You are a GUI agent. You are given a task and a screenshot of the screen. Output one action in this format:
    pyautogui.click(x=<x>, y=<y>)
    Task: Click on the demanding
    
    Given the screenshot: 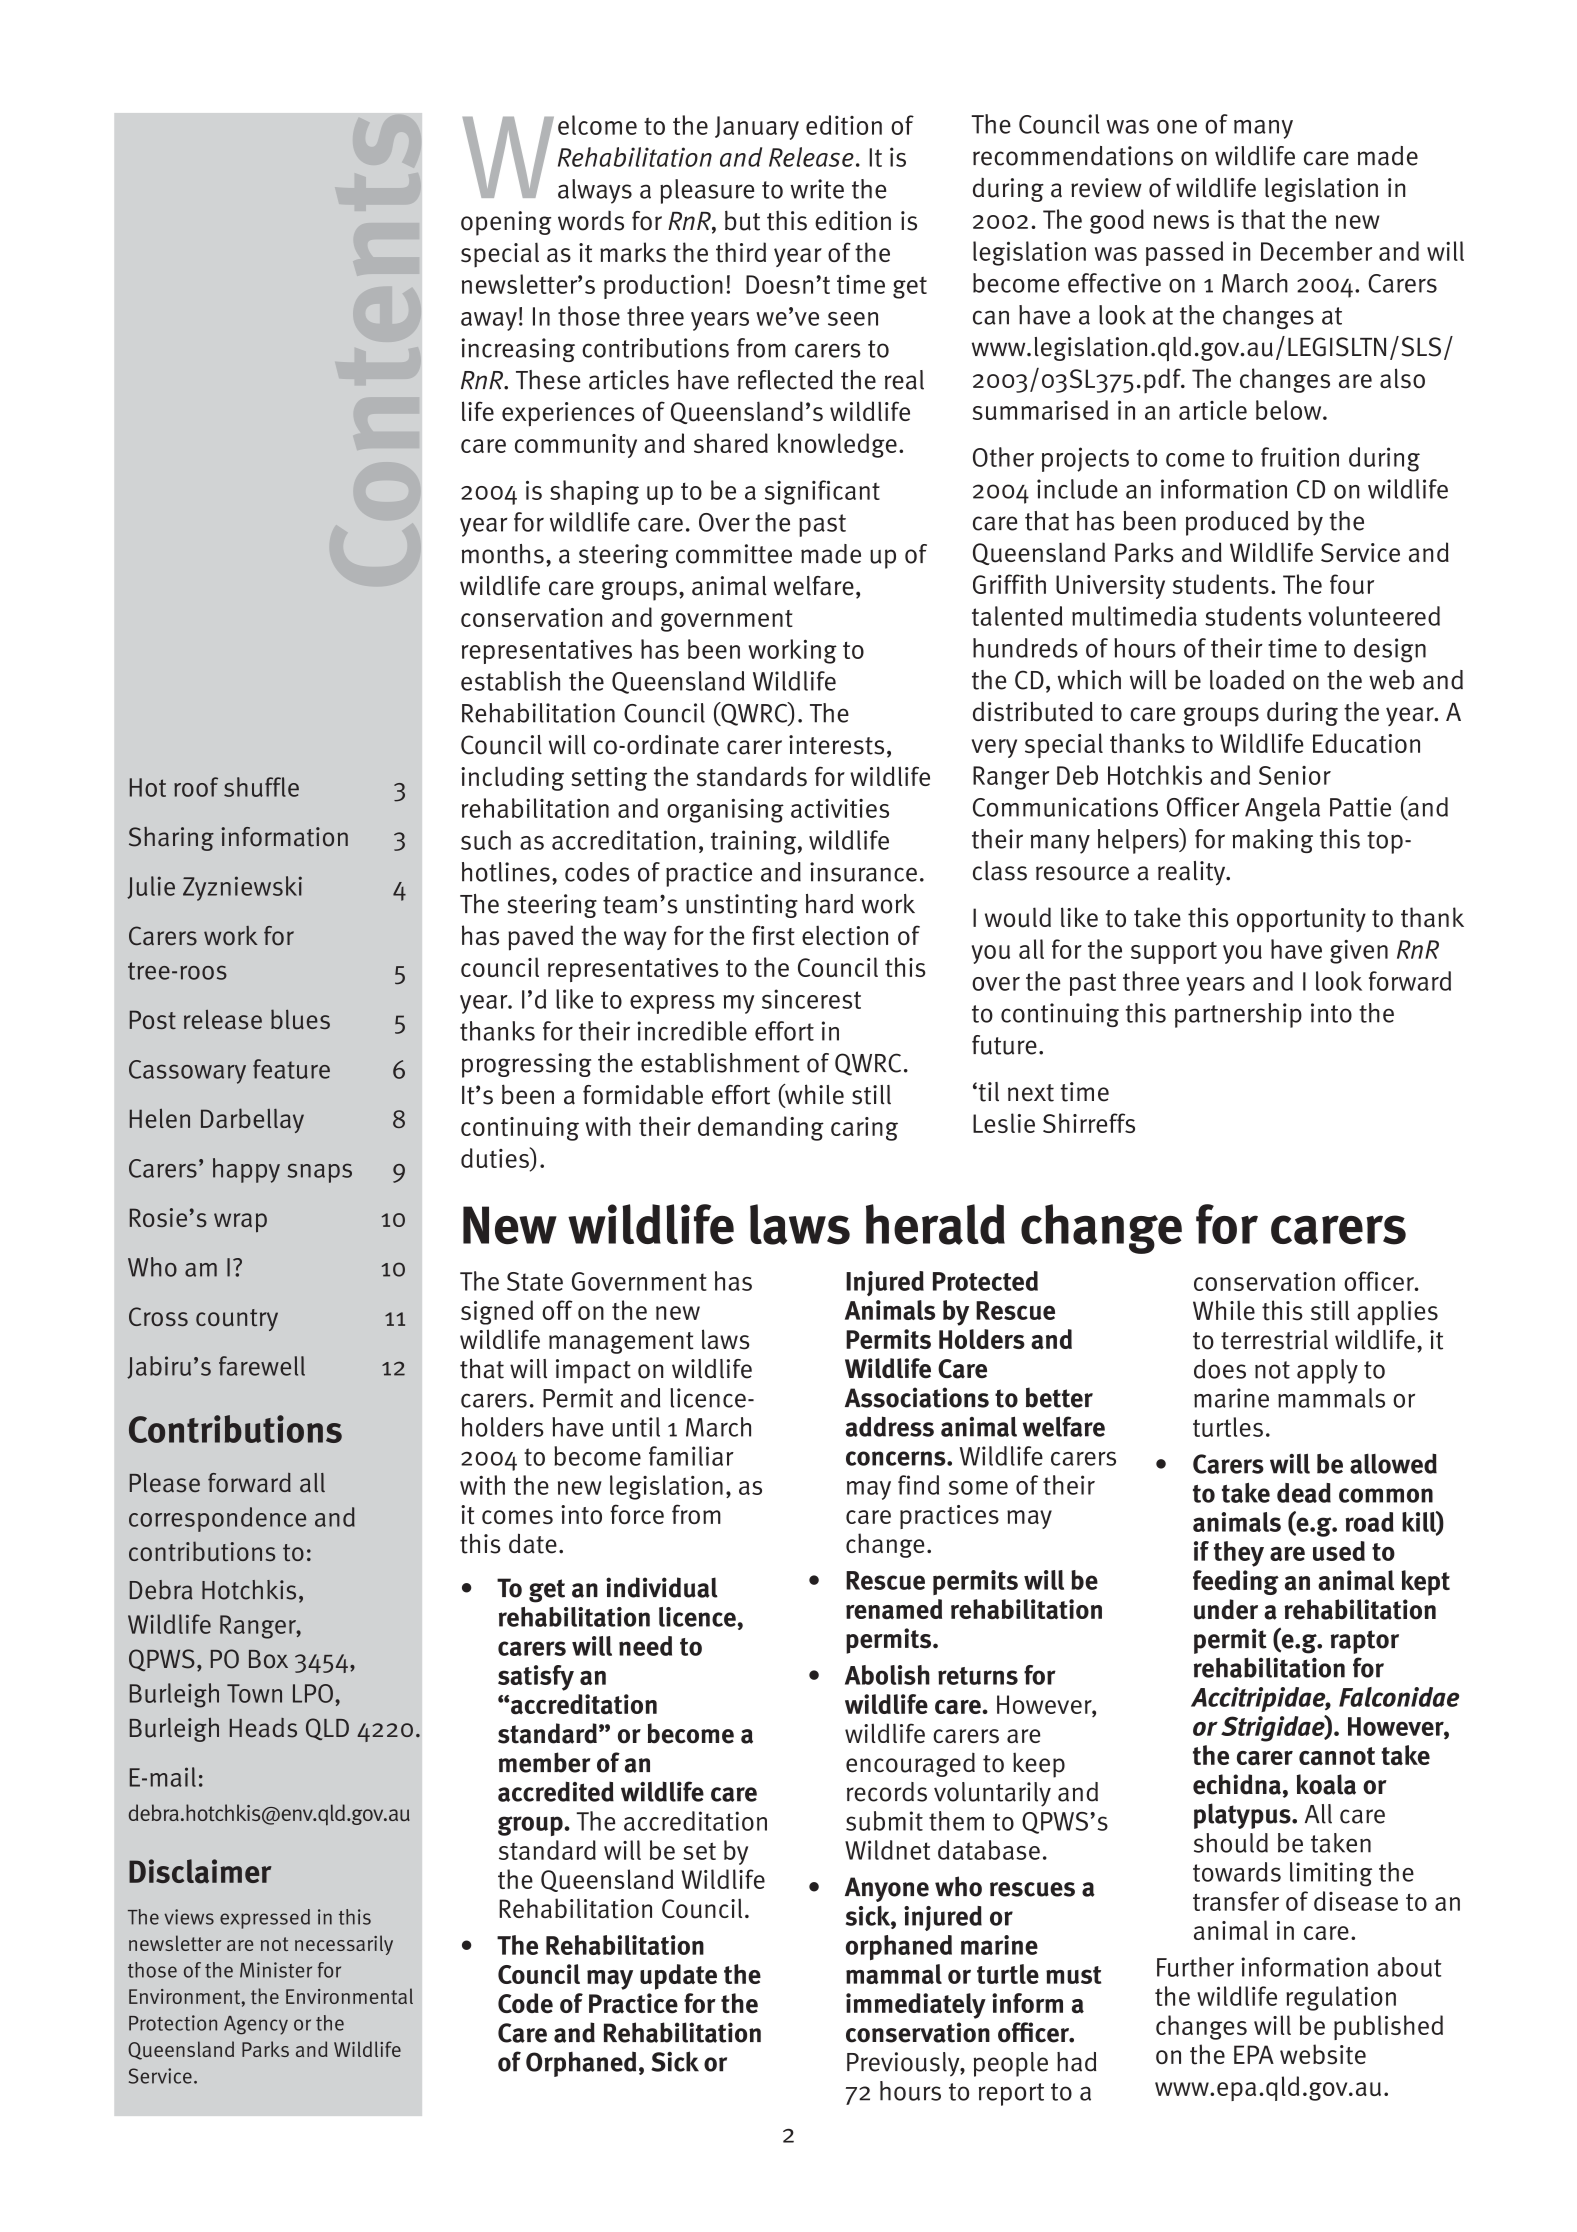 What is the action you would take?
    pyautogui.click(x=761, y=1128)
